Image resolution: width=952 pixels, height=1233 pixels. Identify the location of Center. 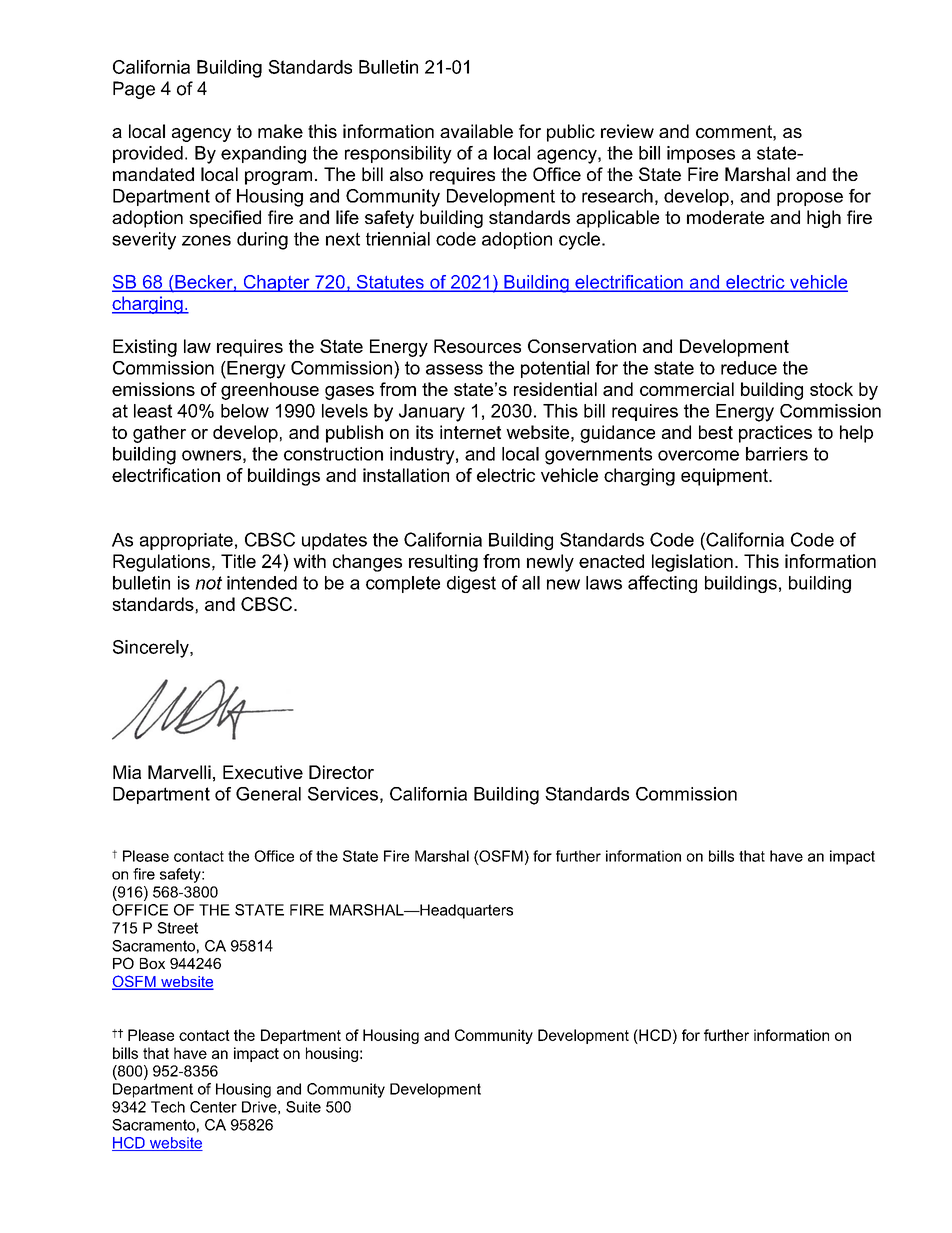
(213, 1107).
